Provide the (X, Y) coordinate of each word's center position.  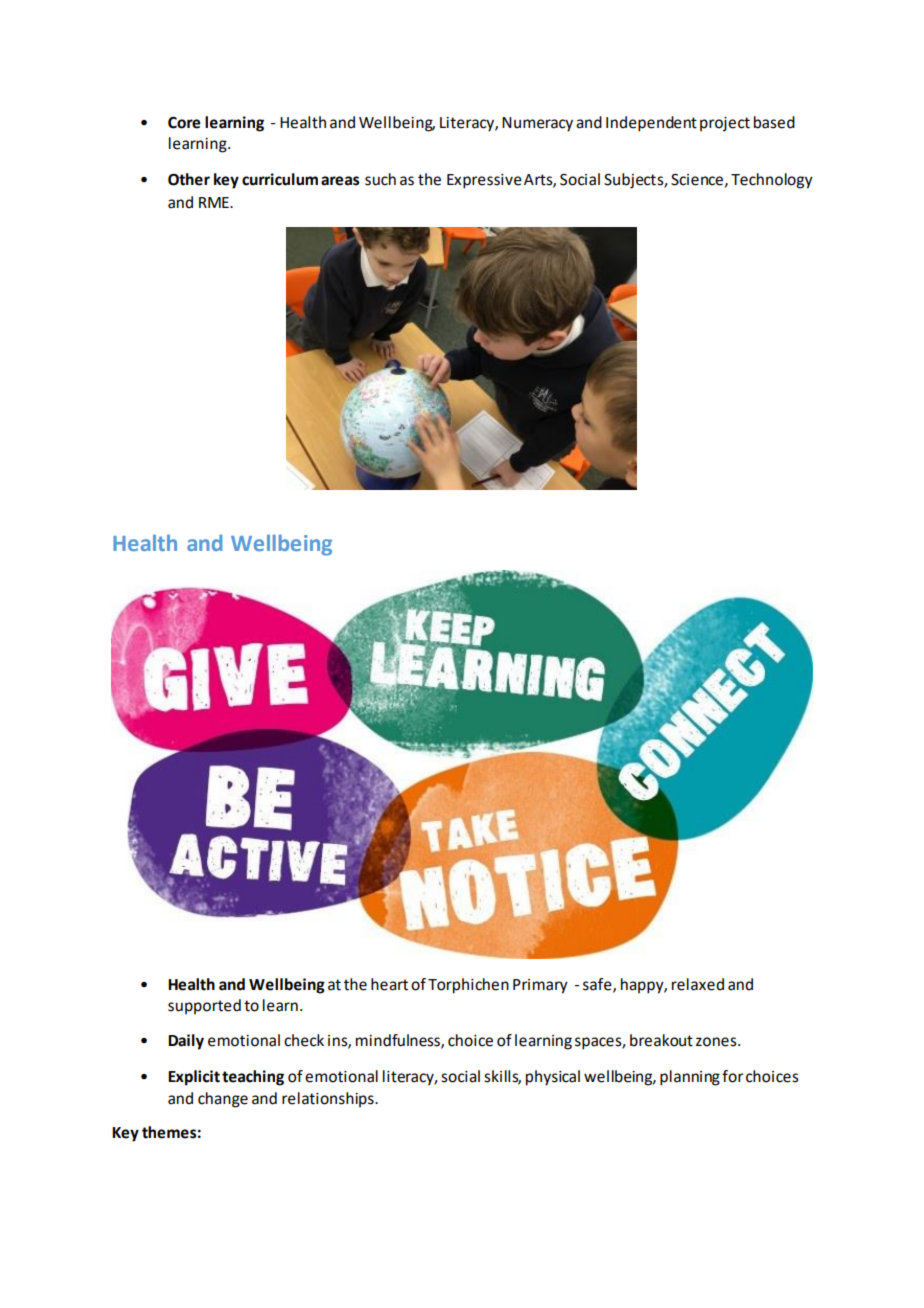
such (380, 179)
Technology (772, 181)
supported (204, 1006)
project (725, 124)
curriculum (280, 179)
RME (215, 202)
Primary (540, 986)
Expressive (484, 181)
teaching (253, 1078)
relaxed (698, 984)
